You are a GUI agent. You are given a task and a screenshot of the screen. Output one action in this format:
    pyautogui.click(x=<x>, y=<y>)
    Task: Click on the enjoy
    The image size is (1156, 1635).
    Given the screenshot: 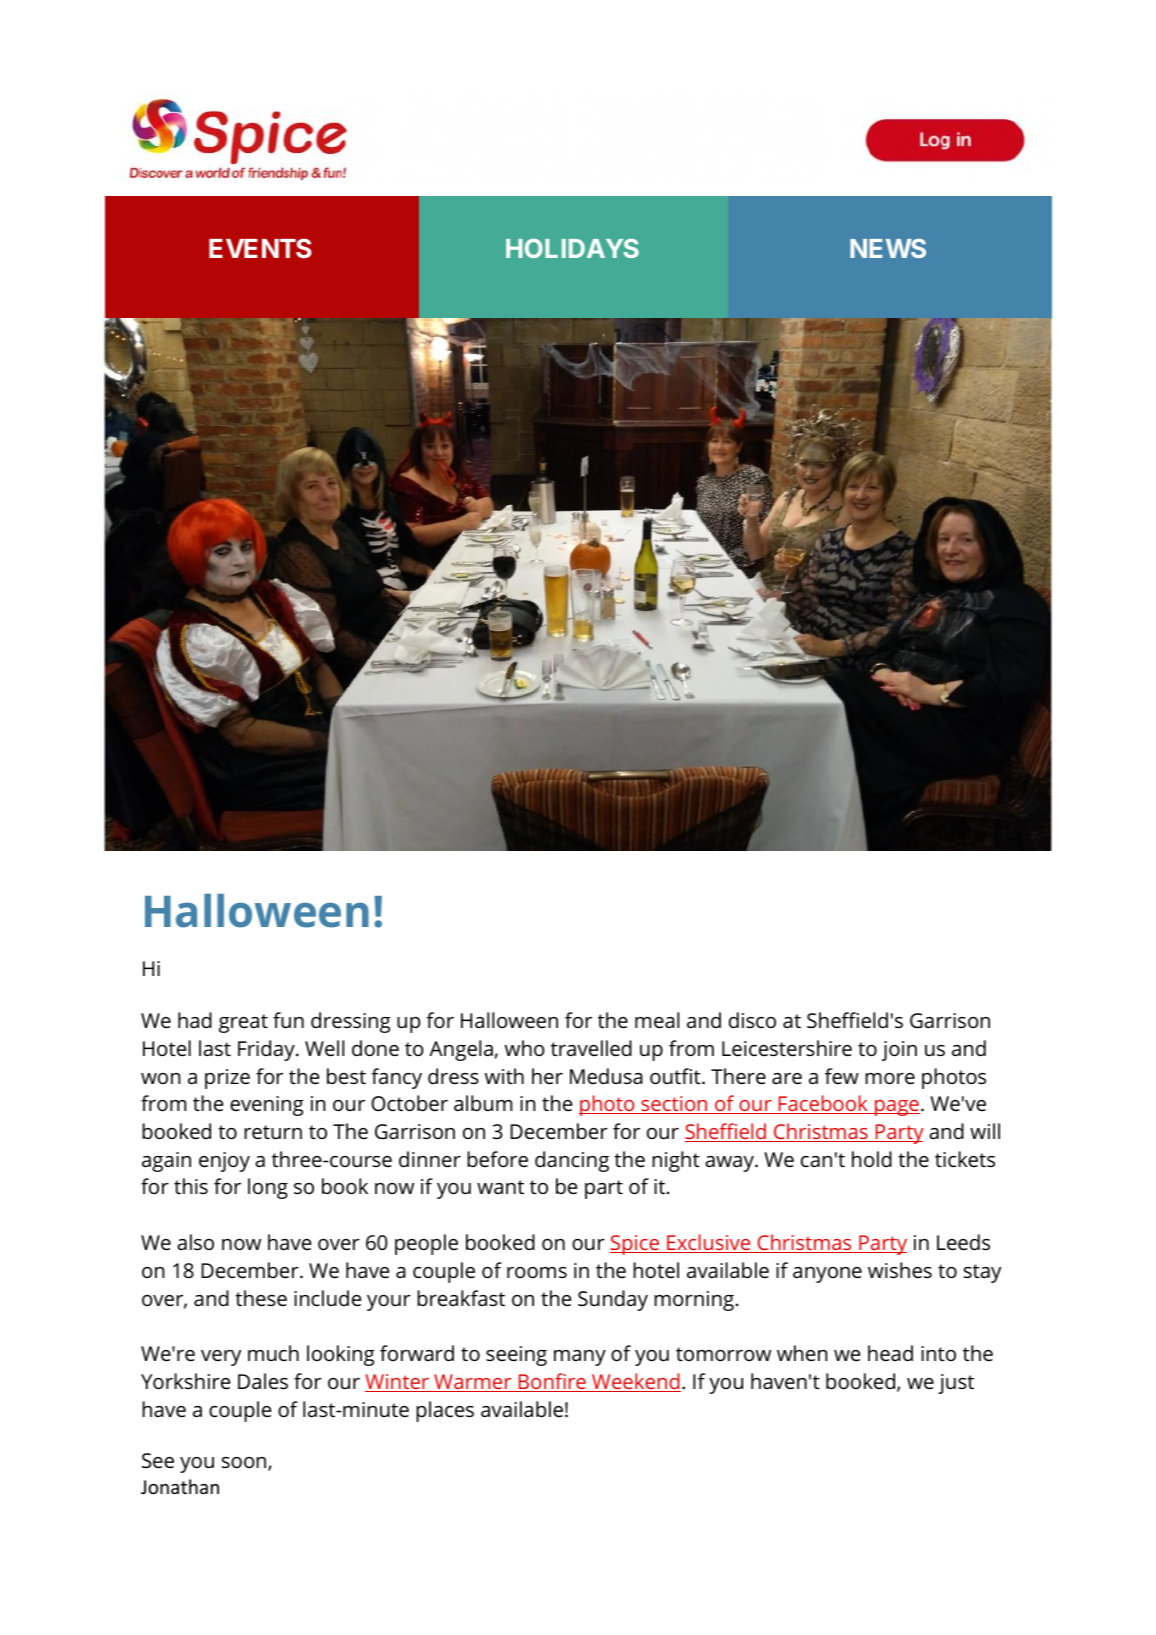 What is the action you would take?
    pyautogui.click(x=224, y=1162)
